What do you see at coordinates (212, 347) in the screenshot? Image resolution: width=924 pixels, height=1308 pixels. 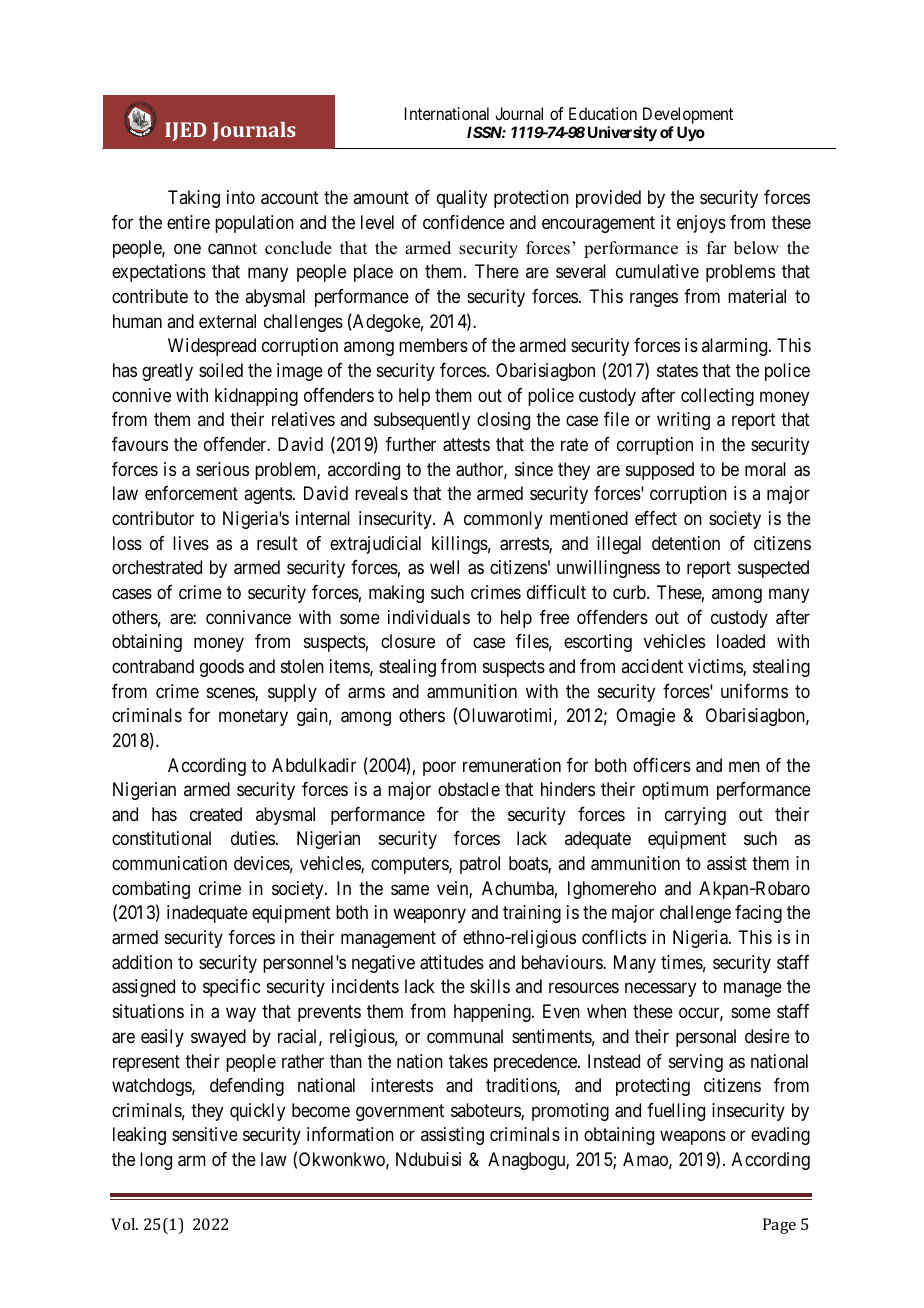 I see `Widespread` at bounding box center [212, 347].
